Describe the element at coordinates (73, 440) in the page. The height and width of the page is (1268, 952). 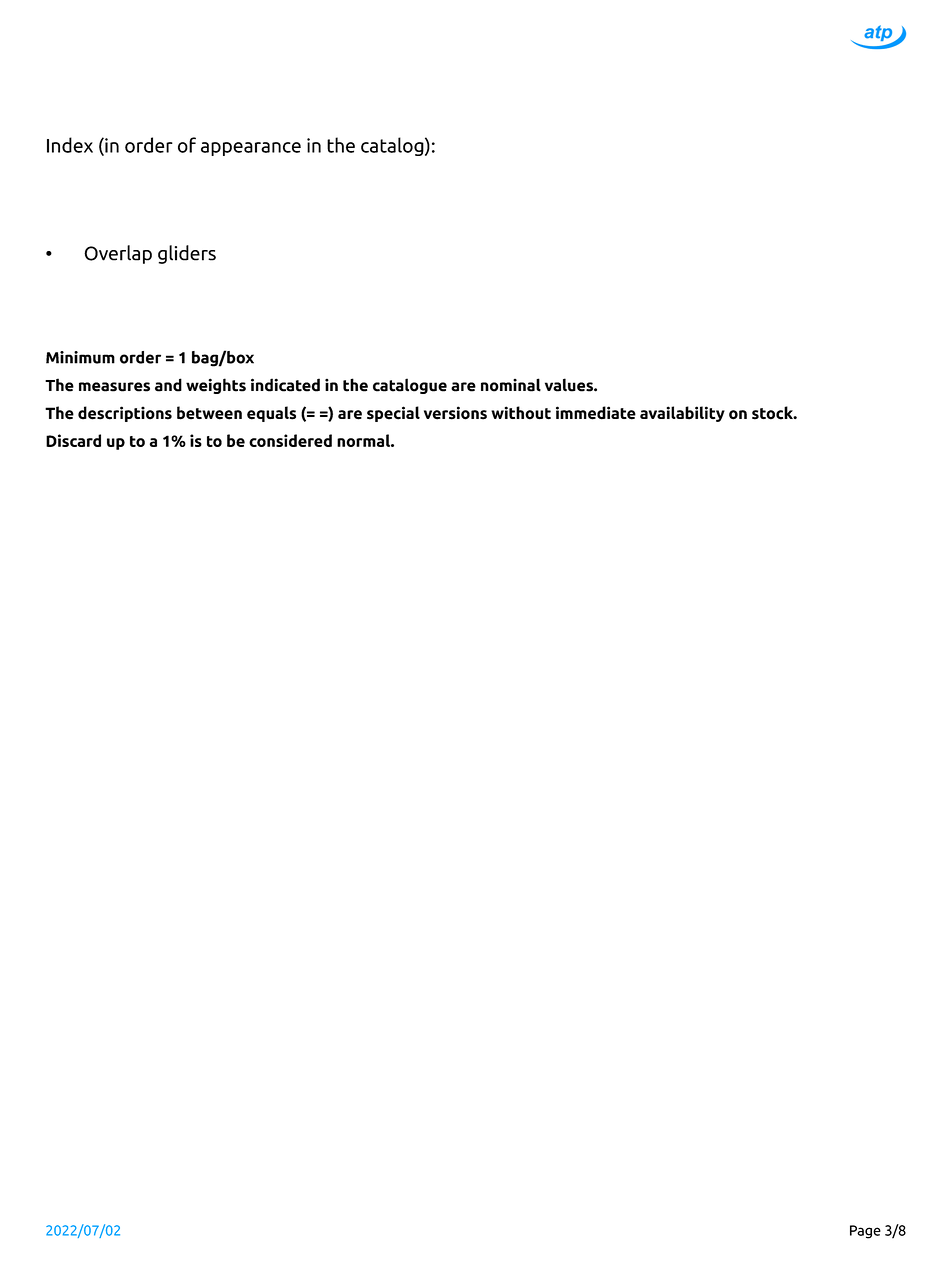
I see `Discard` at that location.
